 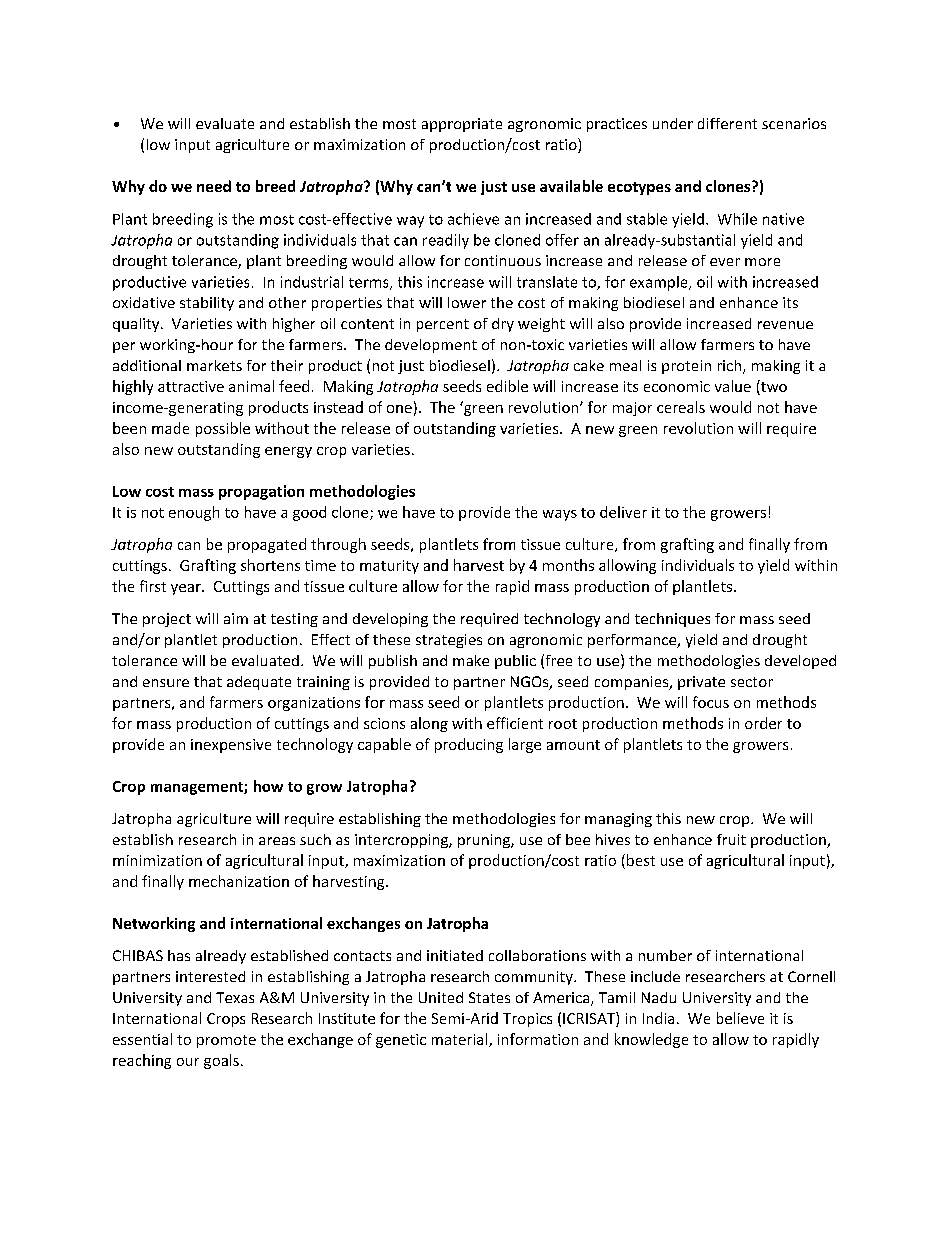 I want to click on promote, so click(x=226, y=1041).
